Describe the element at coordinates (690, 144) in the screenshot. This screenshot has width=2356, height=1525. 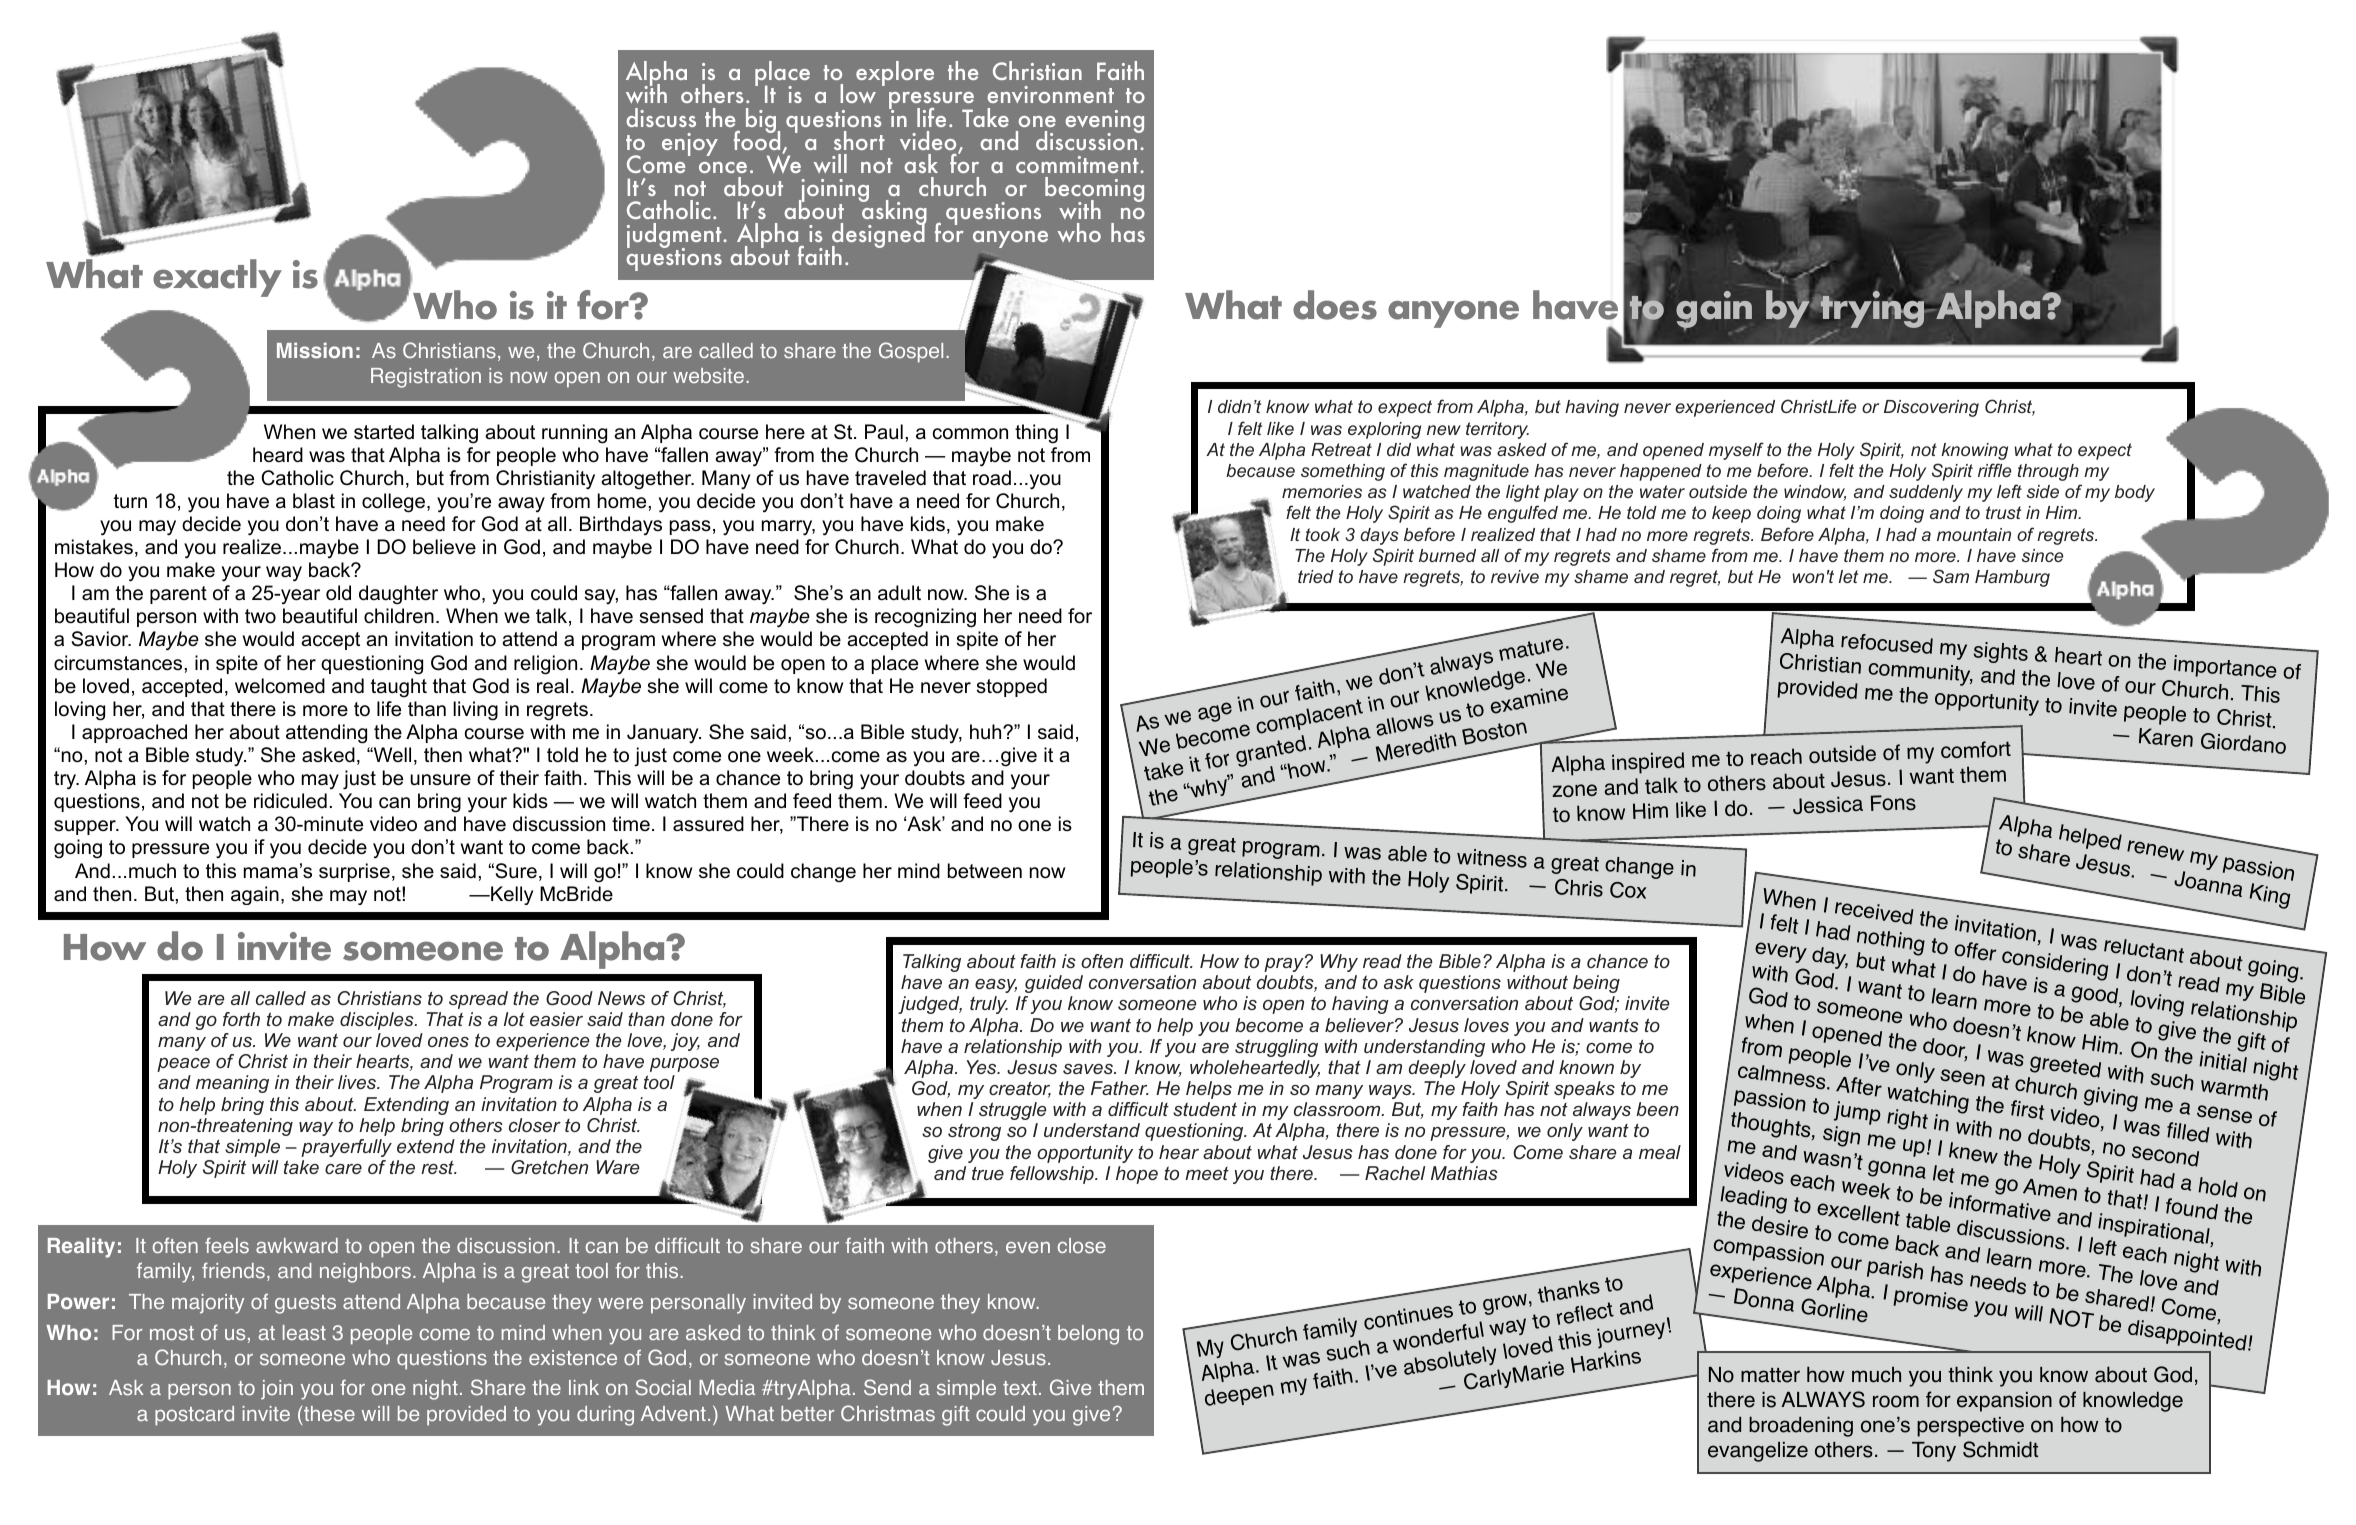
I see `enjoy` at that location.
